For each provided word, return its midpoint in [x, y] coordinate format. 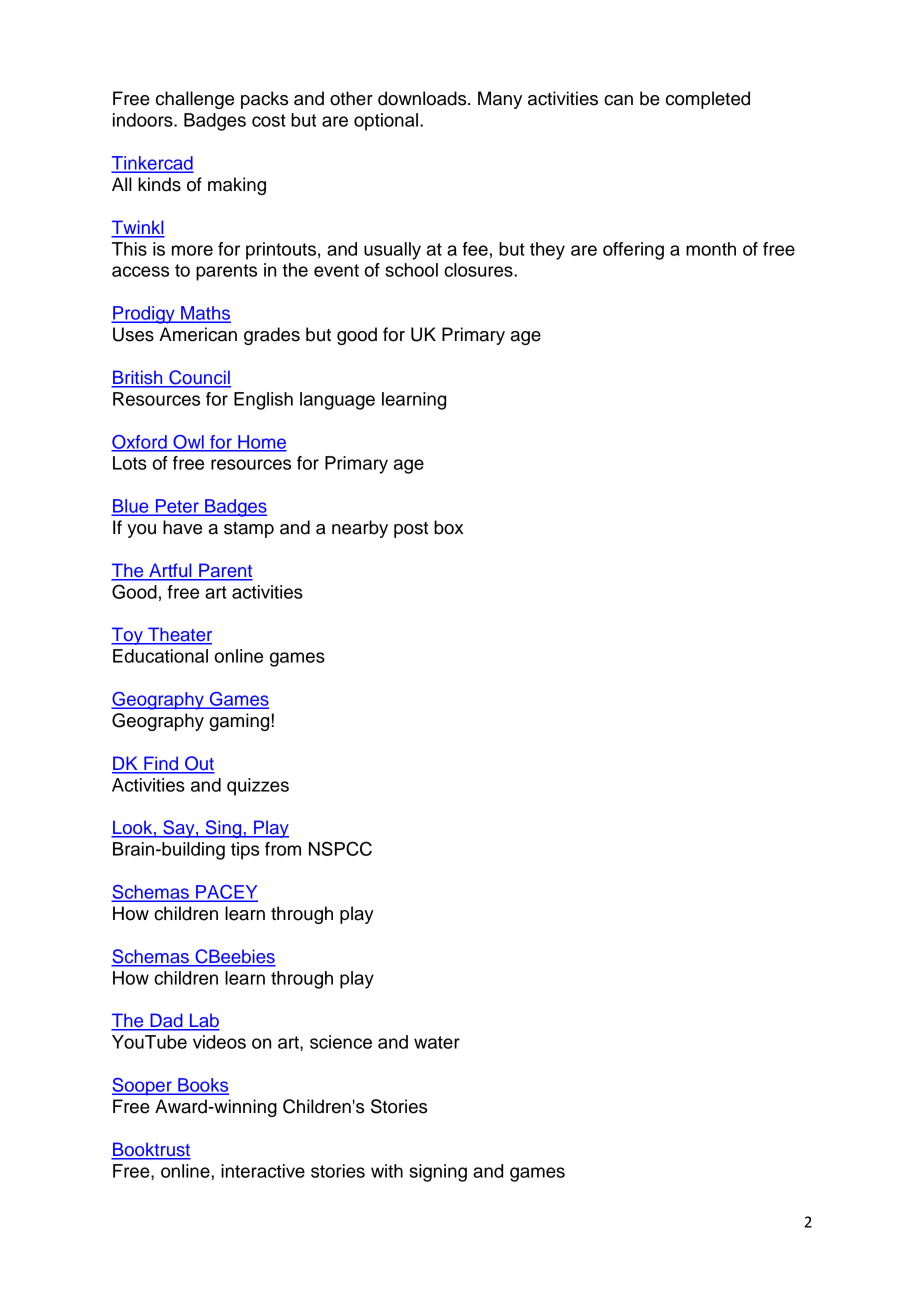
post [411, 530]
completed [708, 100]
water [437, 1042]
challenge [195, 100]
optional [386, 122]
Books [202, 1086]
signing [438, 1173]
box [448, 527]
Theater [179, 635]
